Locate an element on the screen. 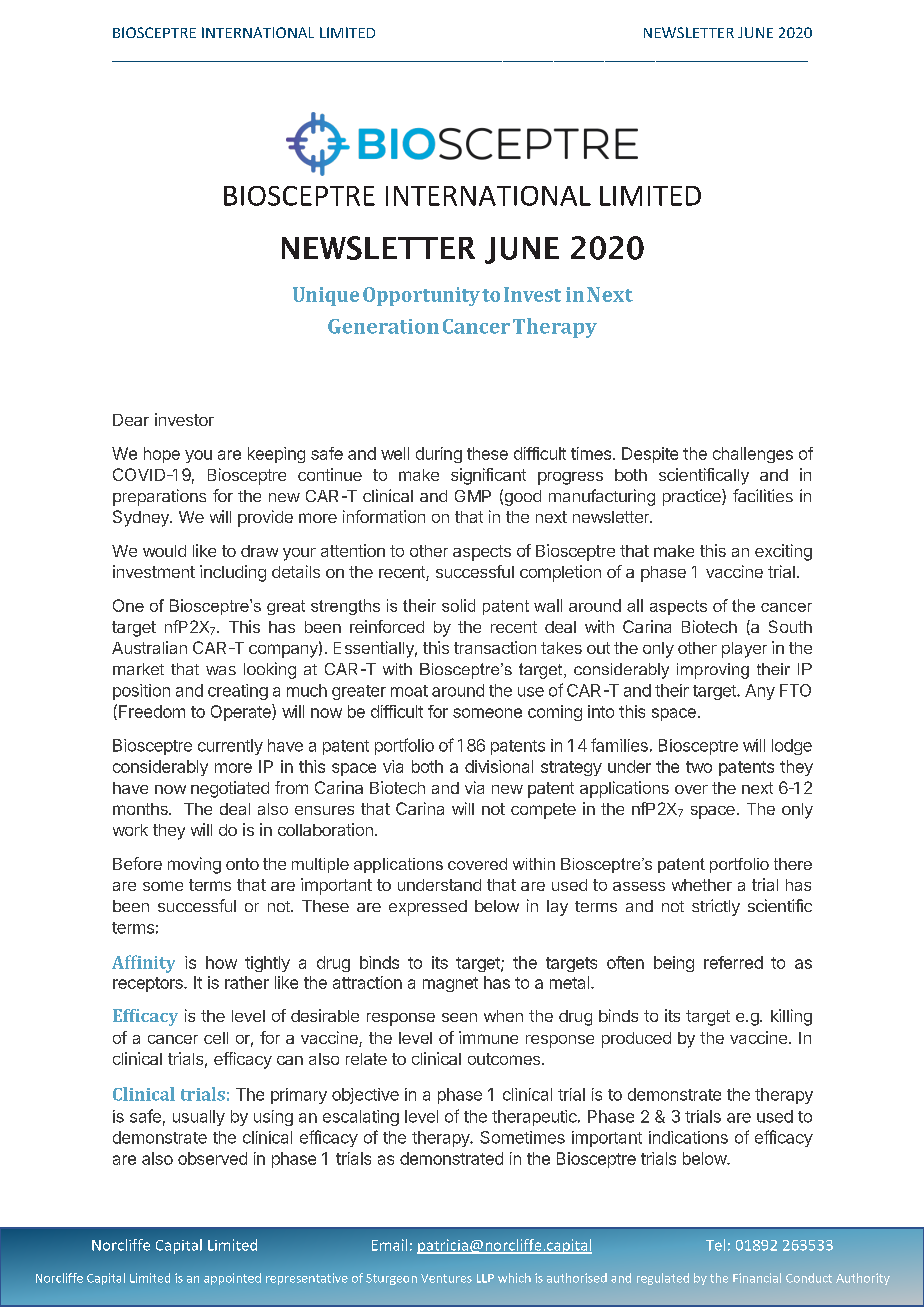 This screenshot has width=924, height=1308. was is located at coordinates (221, 670).
